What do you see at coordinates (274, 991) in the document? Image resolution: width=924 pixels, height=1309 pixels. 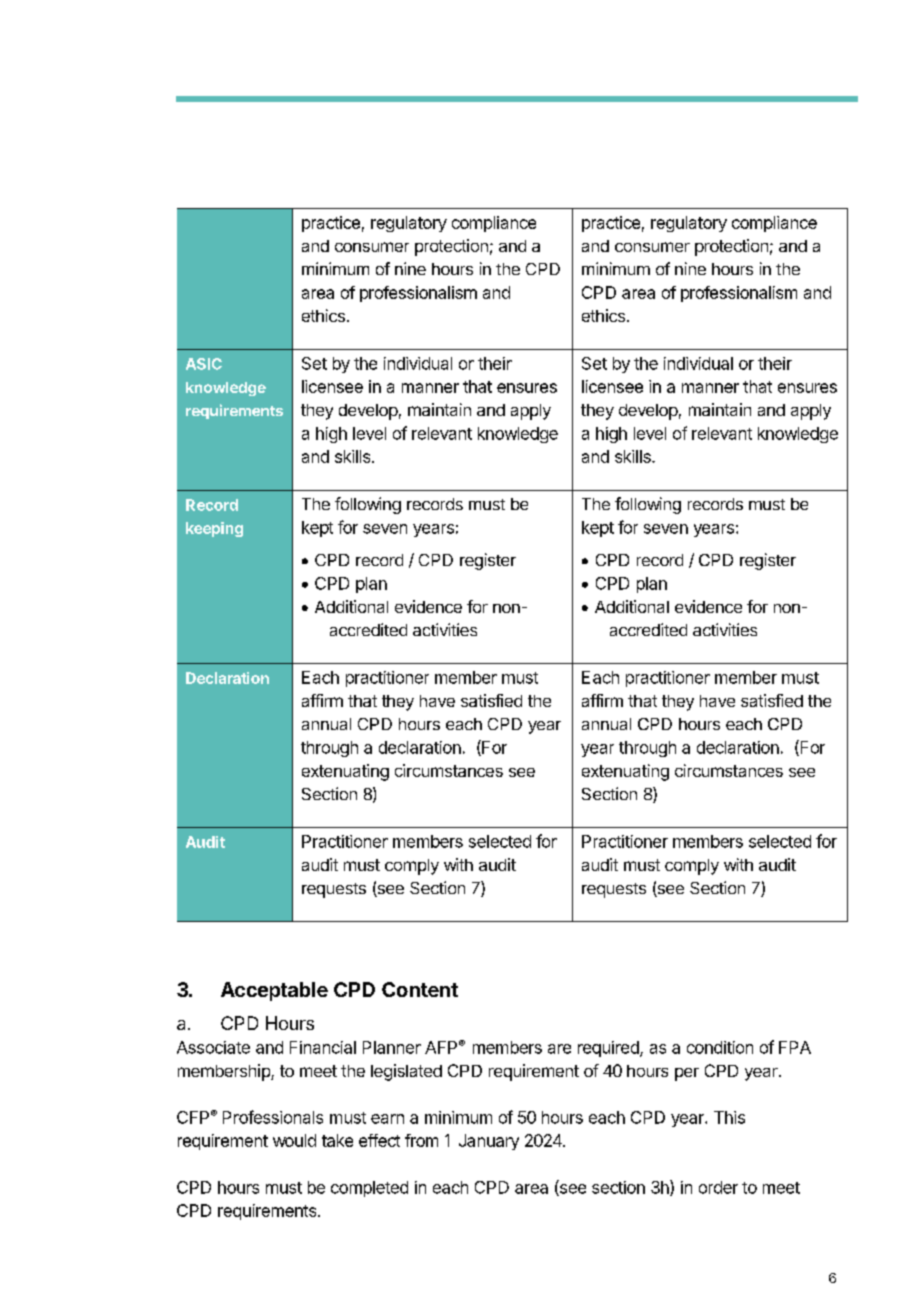 I see `Acceptable` at bounding box center [274, 991].
